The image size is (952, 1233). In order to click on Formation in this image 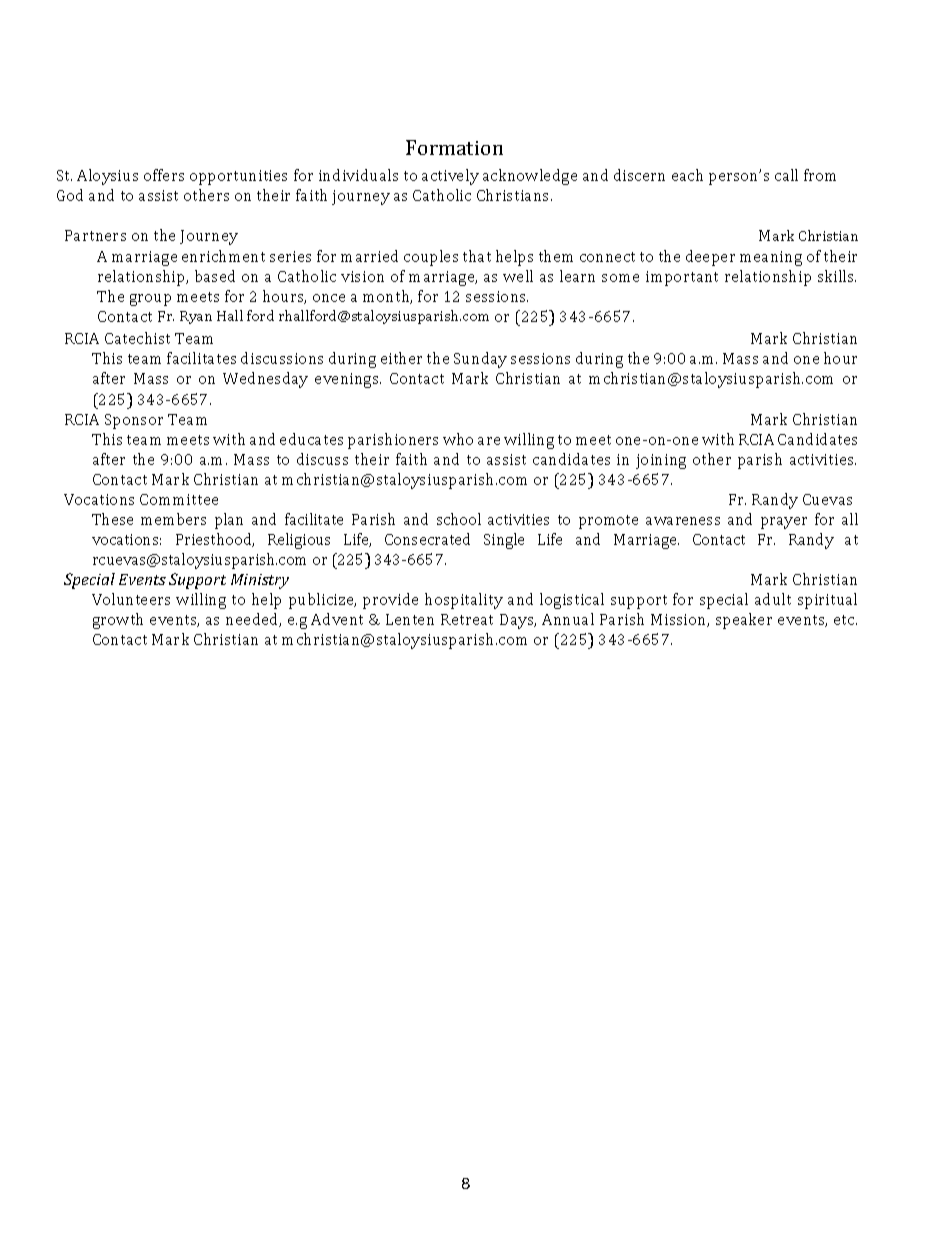, I will do `click(454, 147)`.
